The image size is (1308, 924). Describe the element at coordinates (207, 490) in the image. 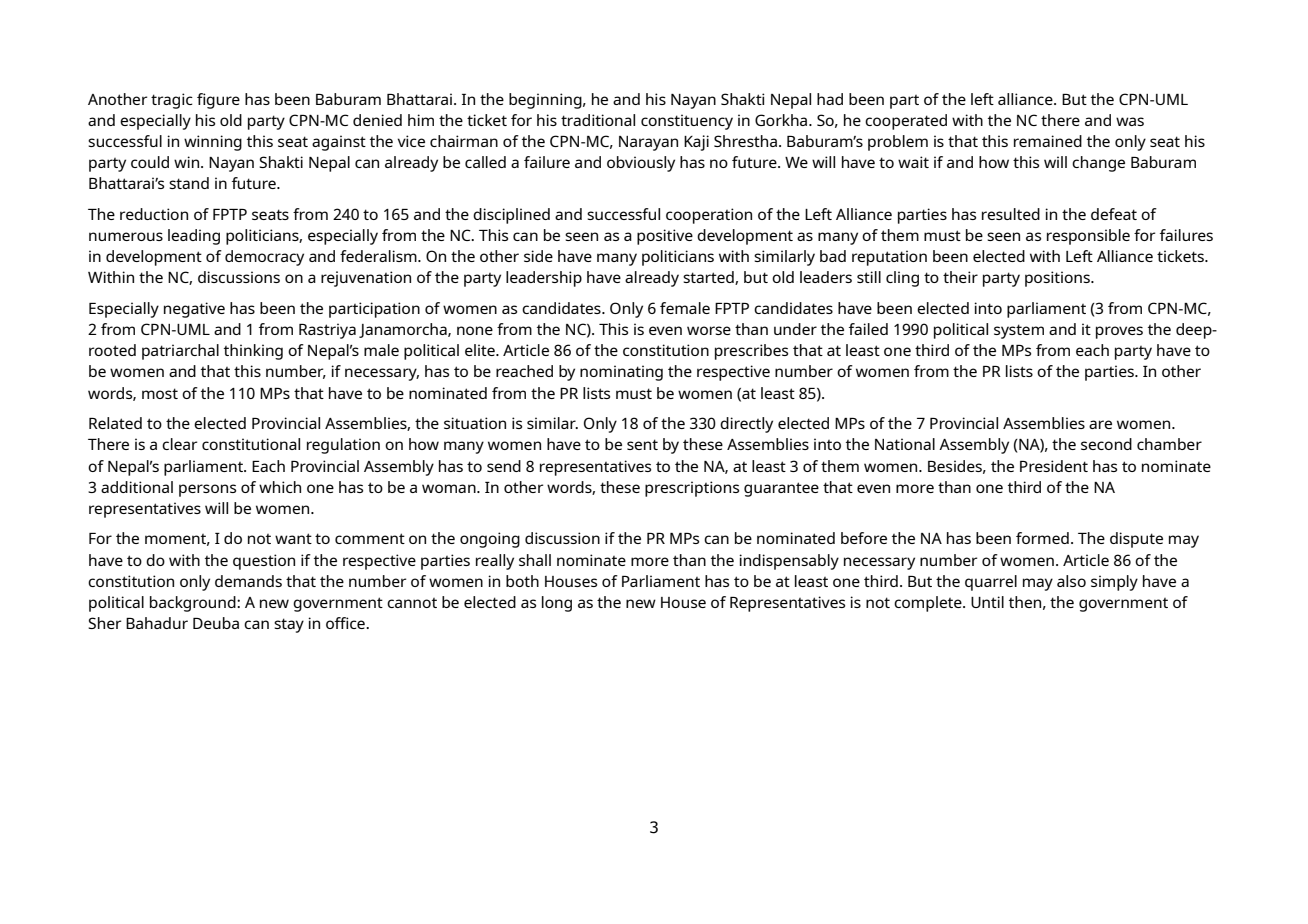

I see `persons` at that location.
